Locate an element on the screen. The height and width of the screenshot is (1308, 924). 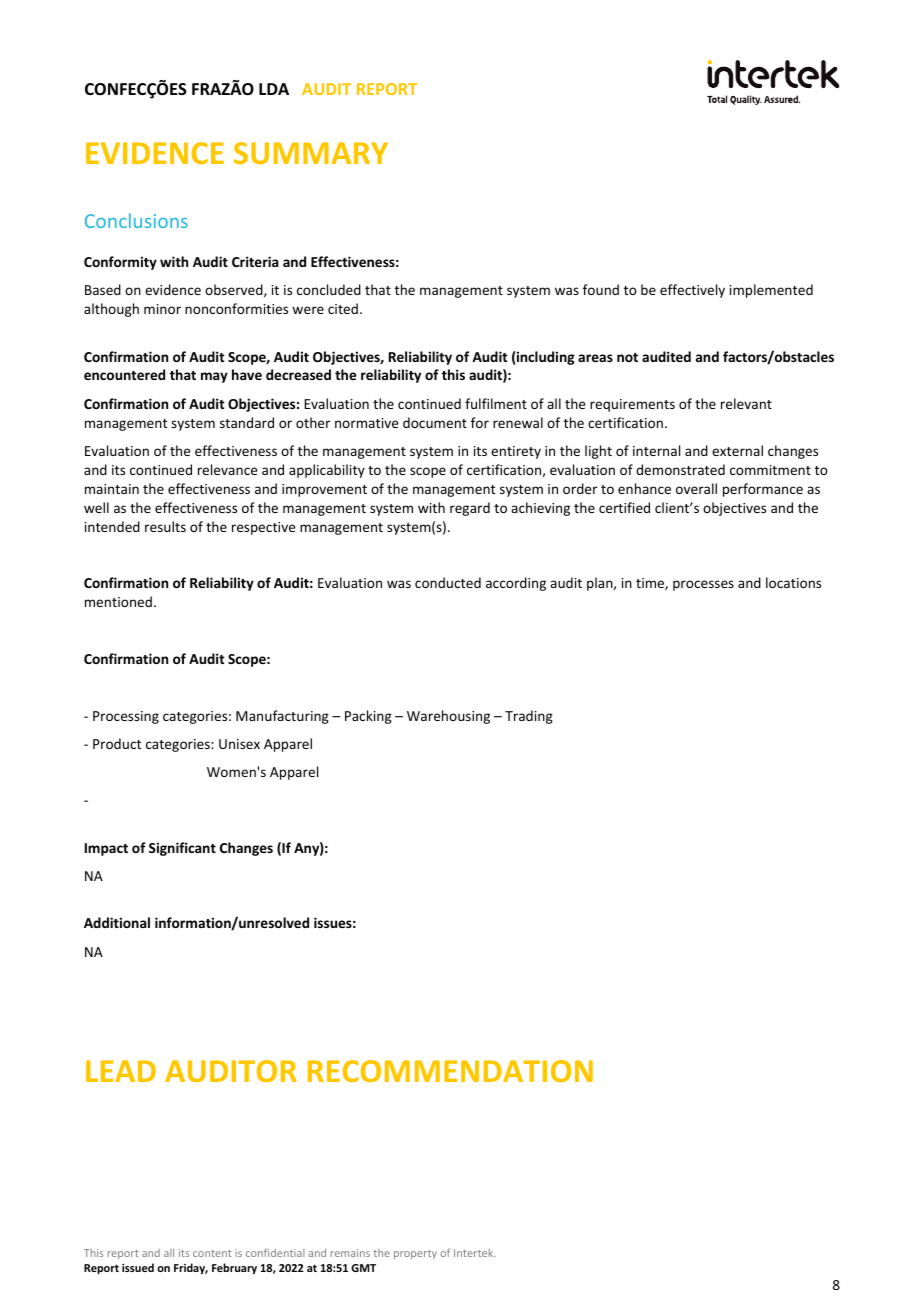
Warehousing is located at coordinates (448, 717).
